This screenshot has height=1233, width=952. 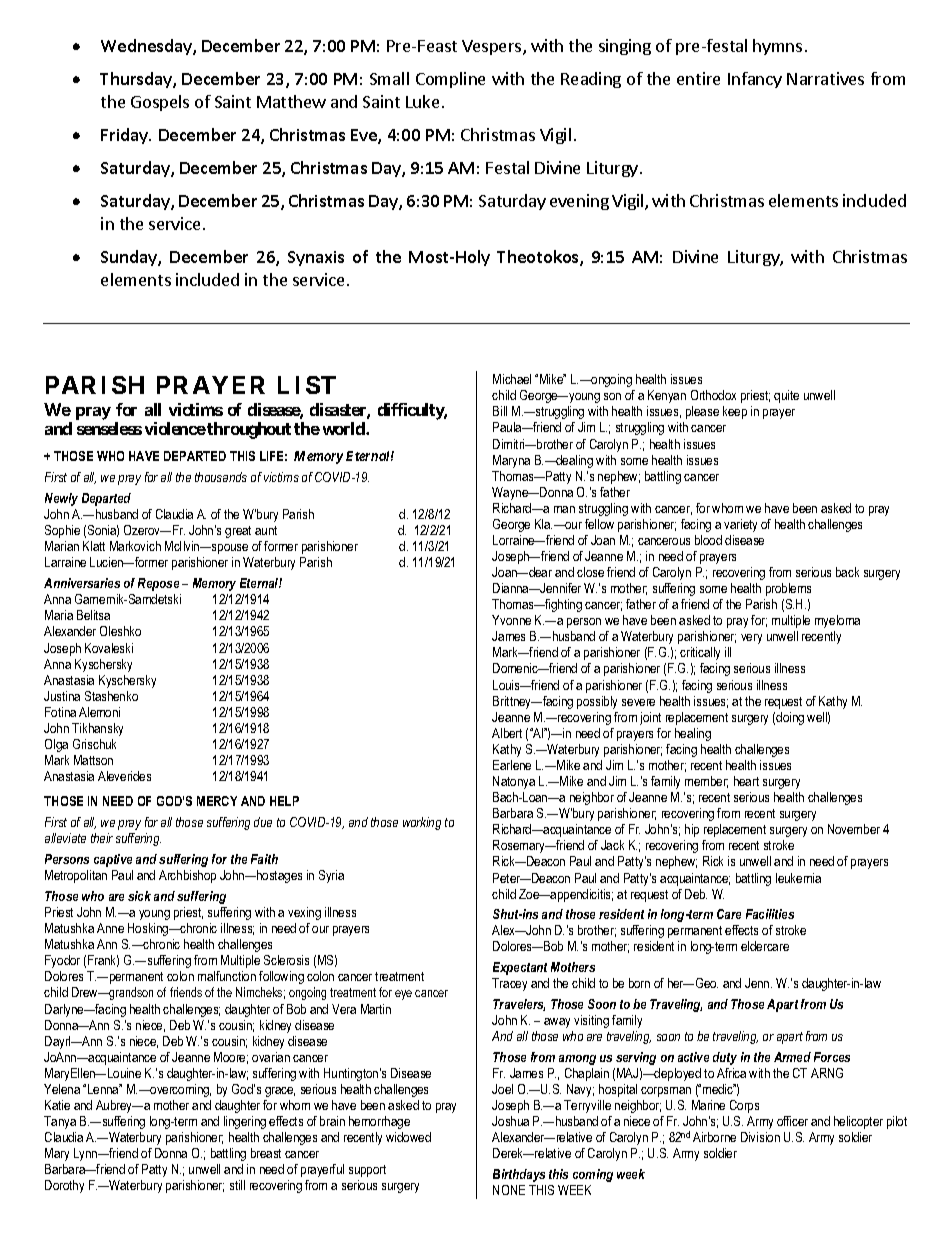 What do you see at coordinates (511, 620) in the screenshot?
I see `Yvonne` at bounding box center [511, 620].
